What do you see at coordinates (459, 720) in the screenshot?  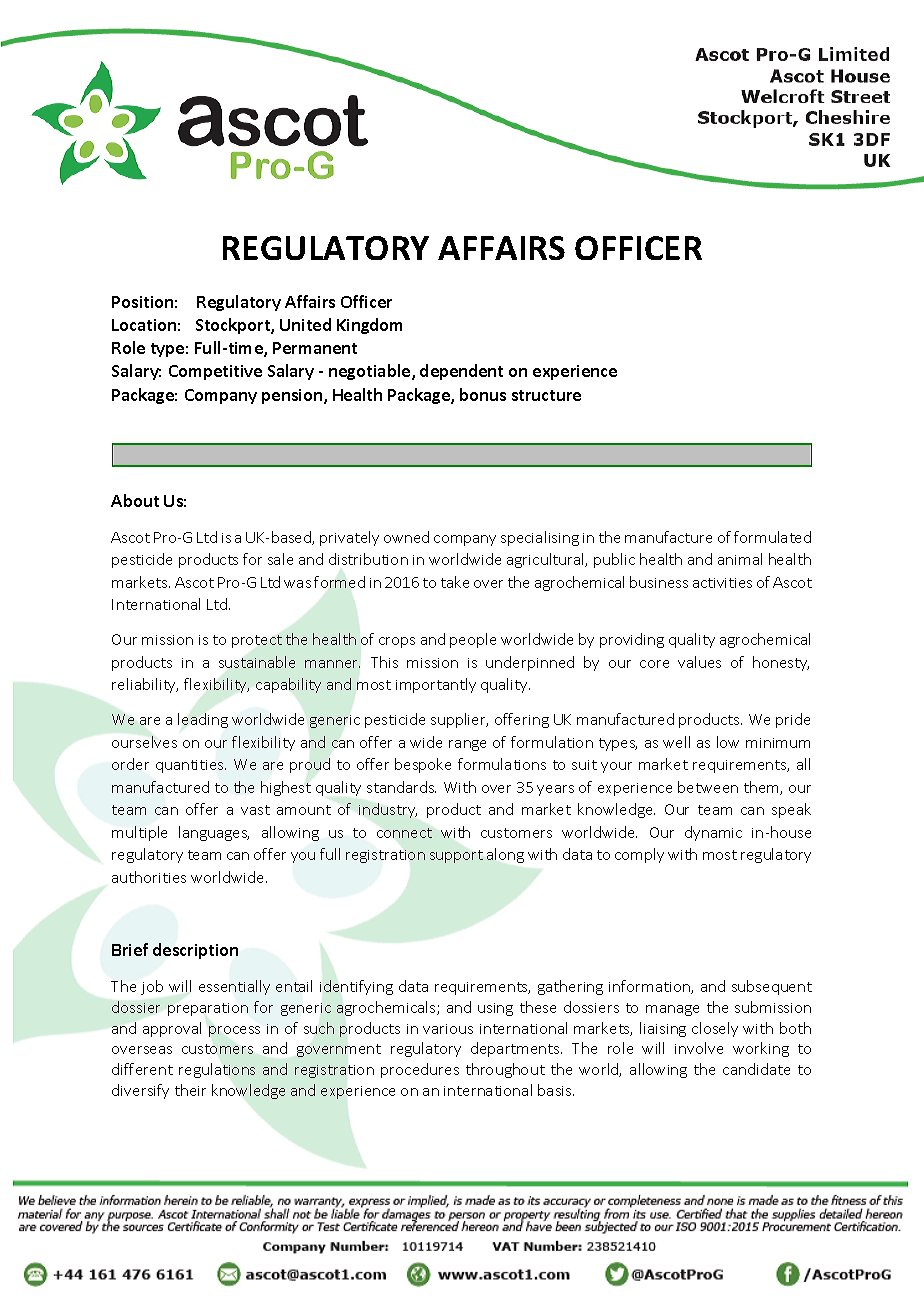 I see `supplier` at bounding box center [459, 720].
